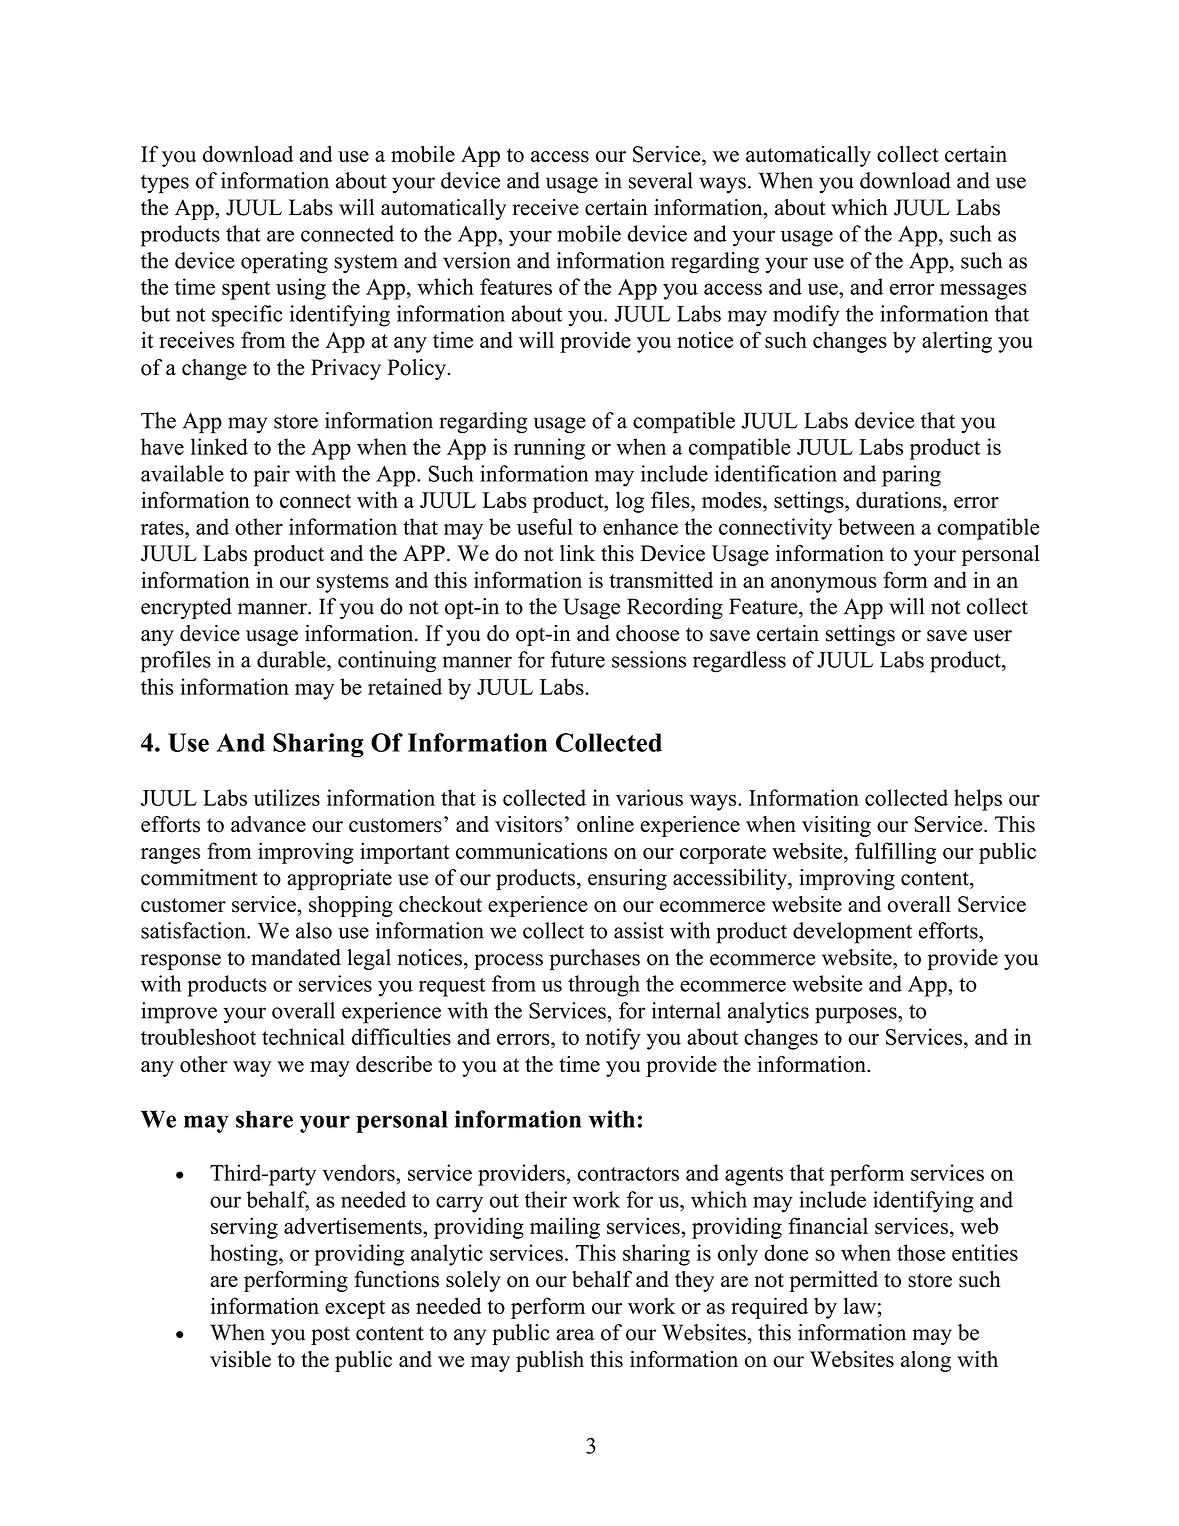 The width and height of the document is (1179, 1526). What do you see at coordinates (605, 824) in the document?
I see `online` at bounding box center [605, 824].
